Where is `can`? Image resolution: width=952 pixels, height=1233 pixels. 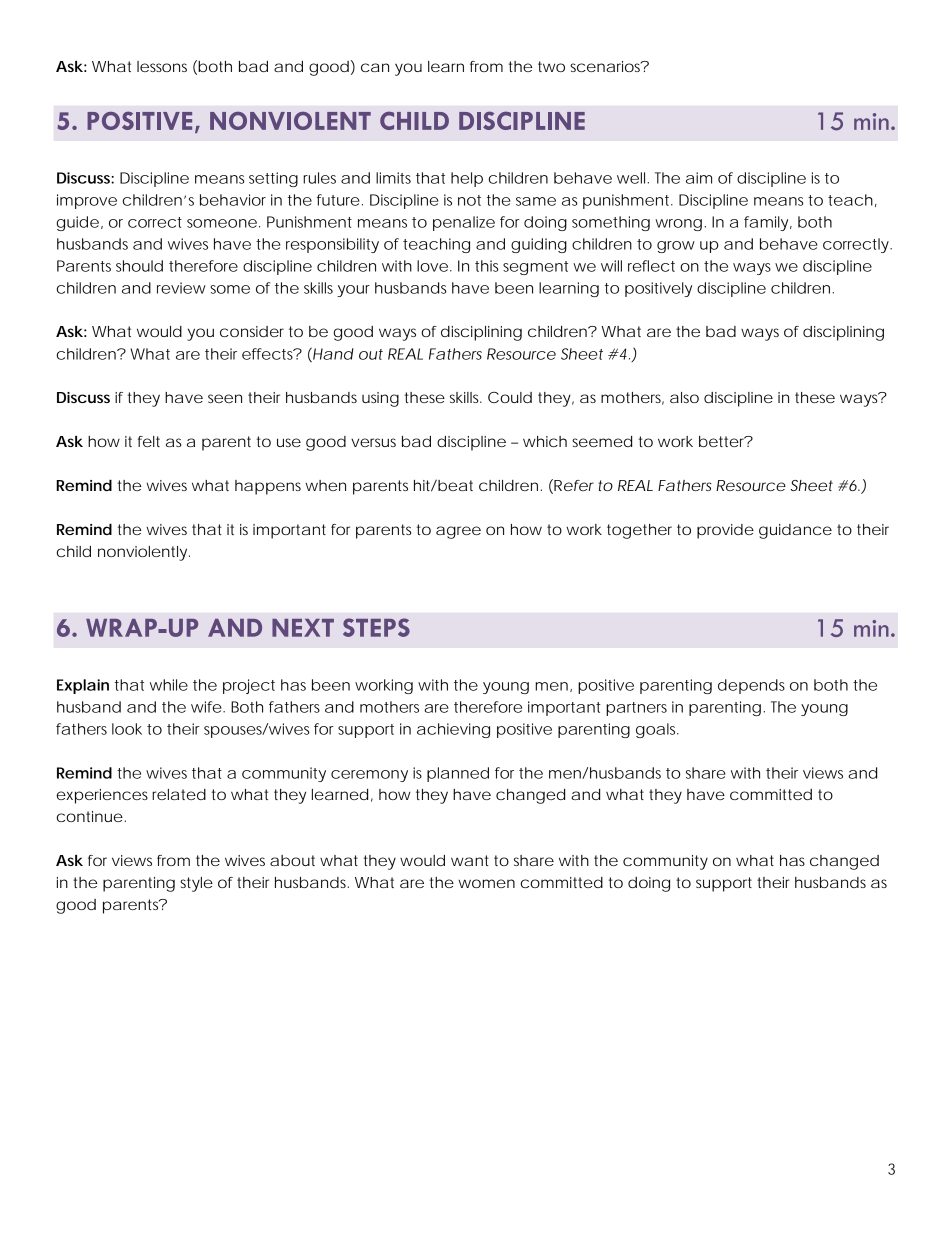 can is located at coordinates (375, 67).
